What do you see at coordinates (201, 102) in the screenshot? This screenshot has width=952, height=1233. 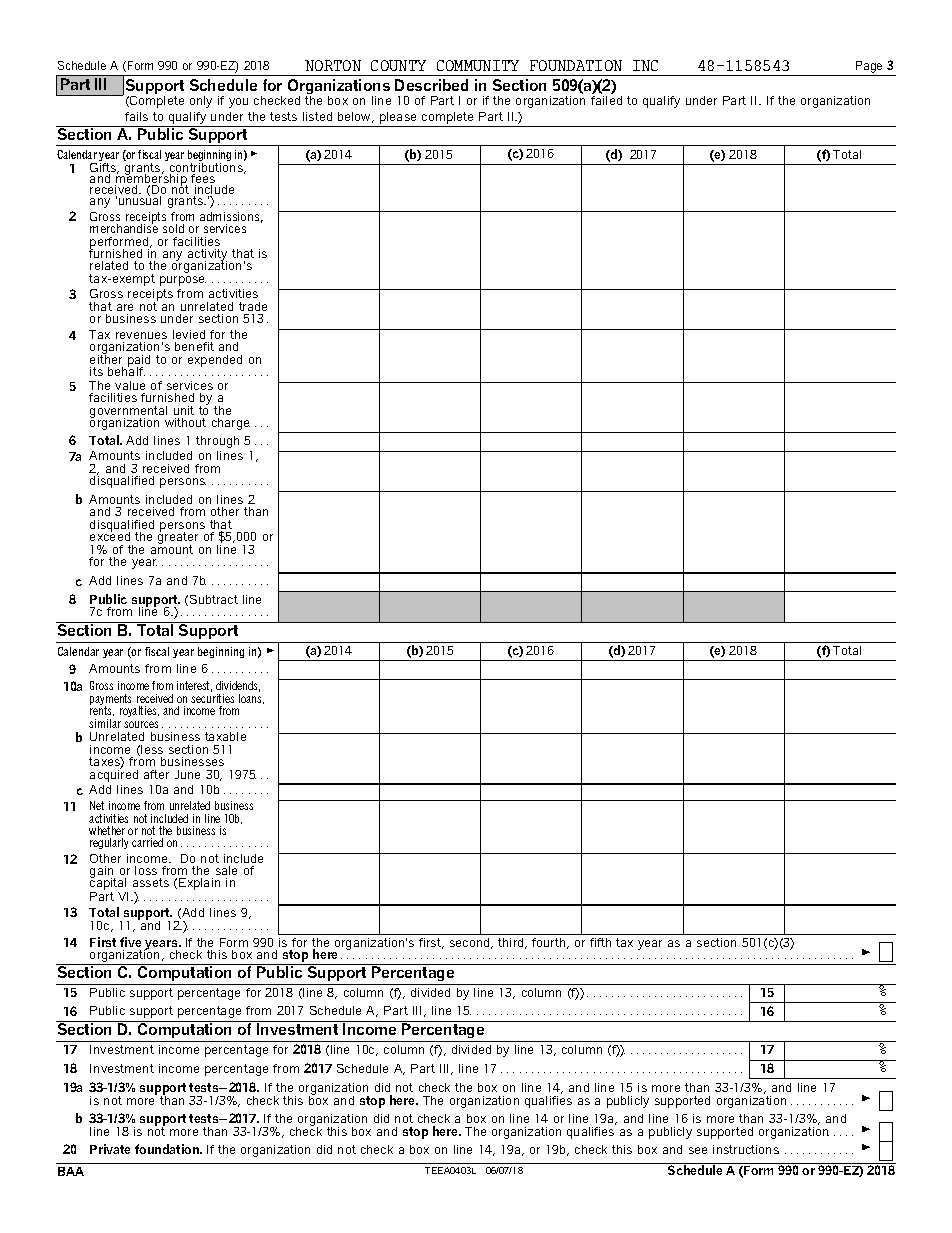 I see `only` at bounding box center [201, 102].
